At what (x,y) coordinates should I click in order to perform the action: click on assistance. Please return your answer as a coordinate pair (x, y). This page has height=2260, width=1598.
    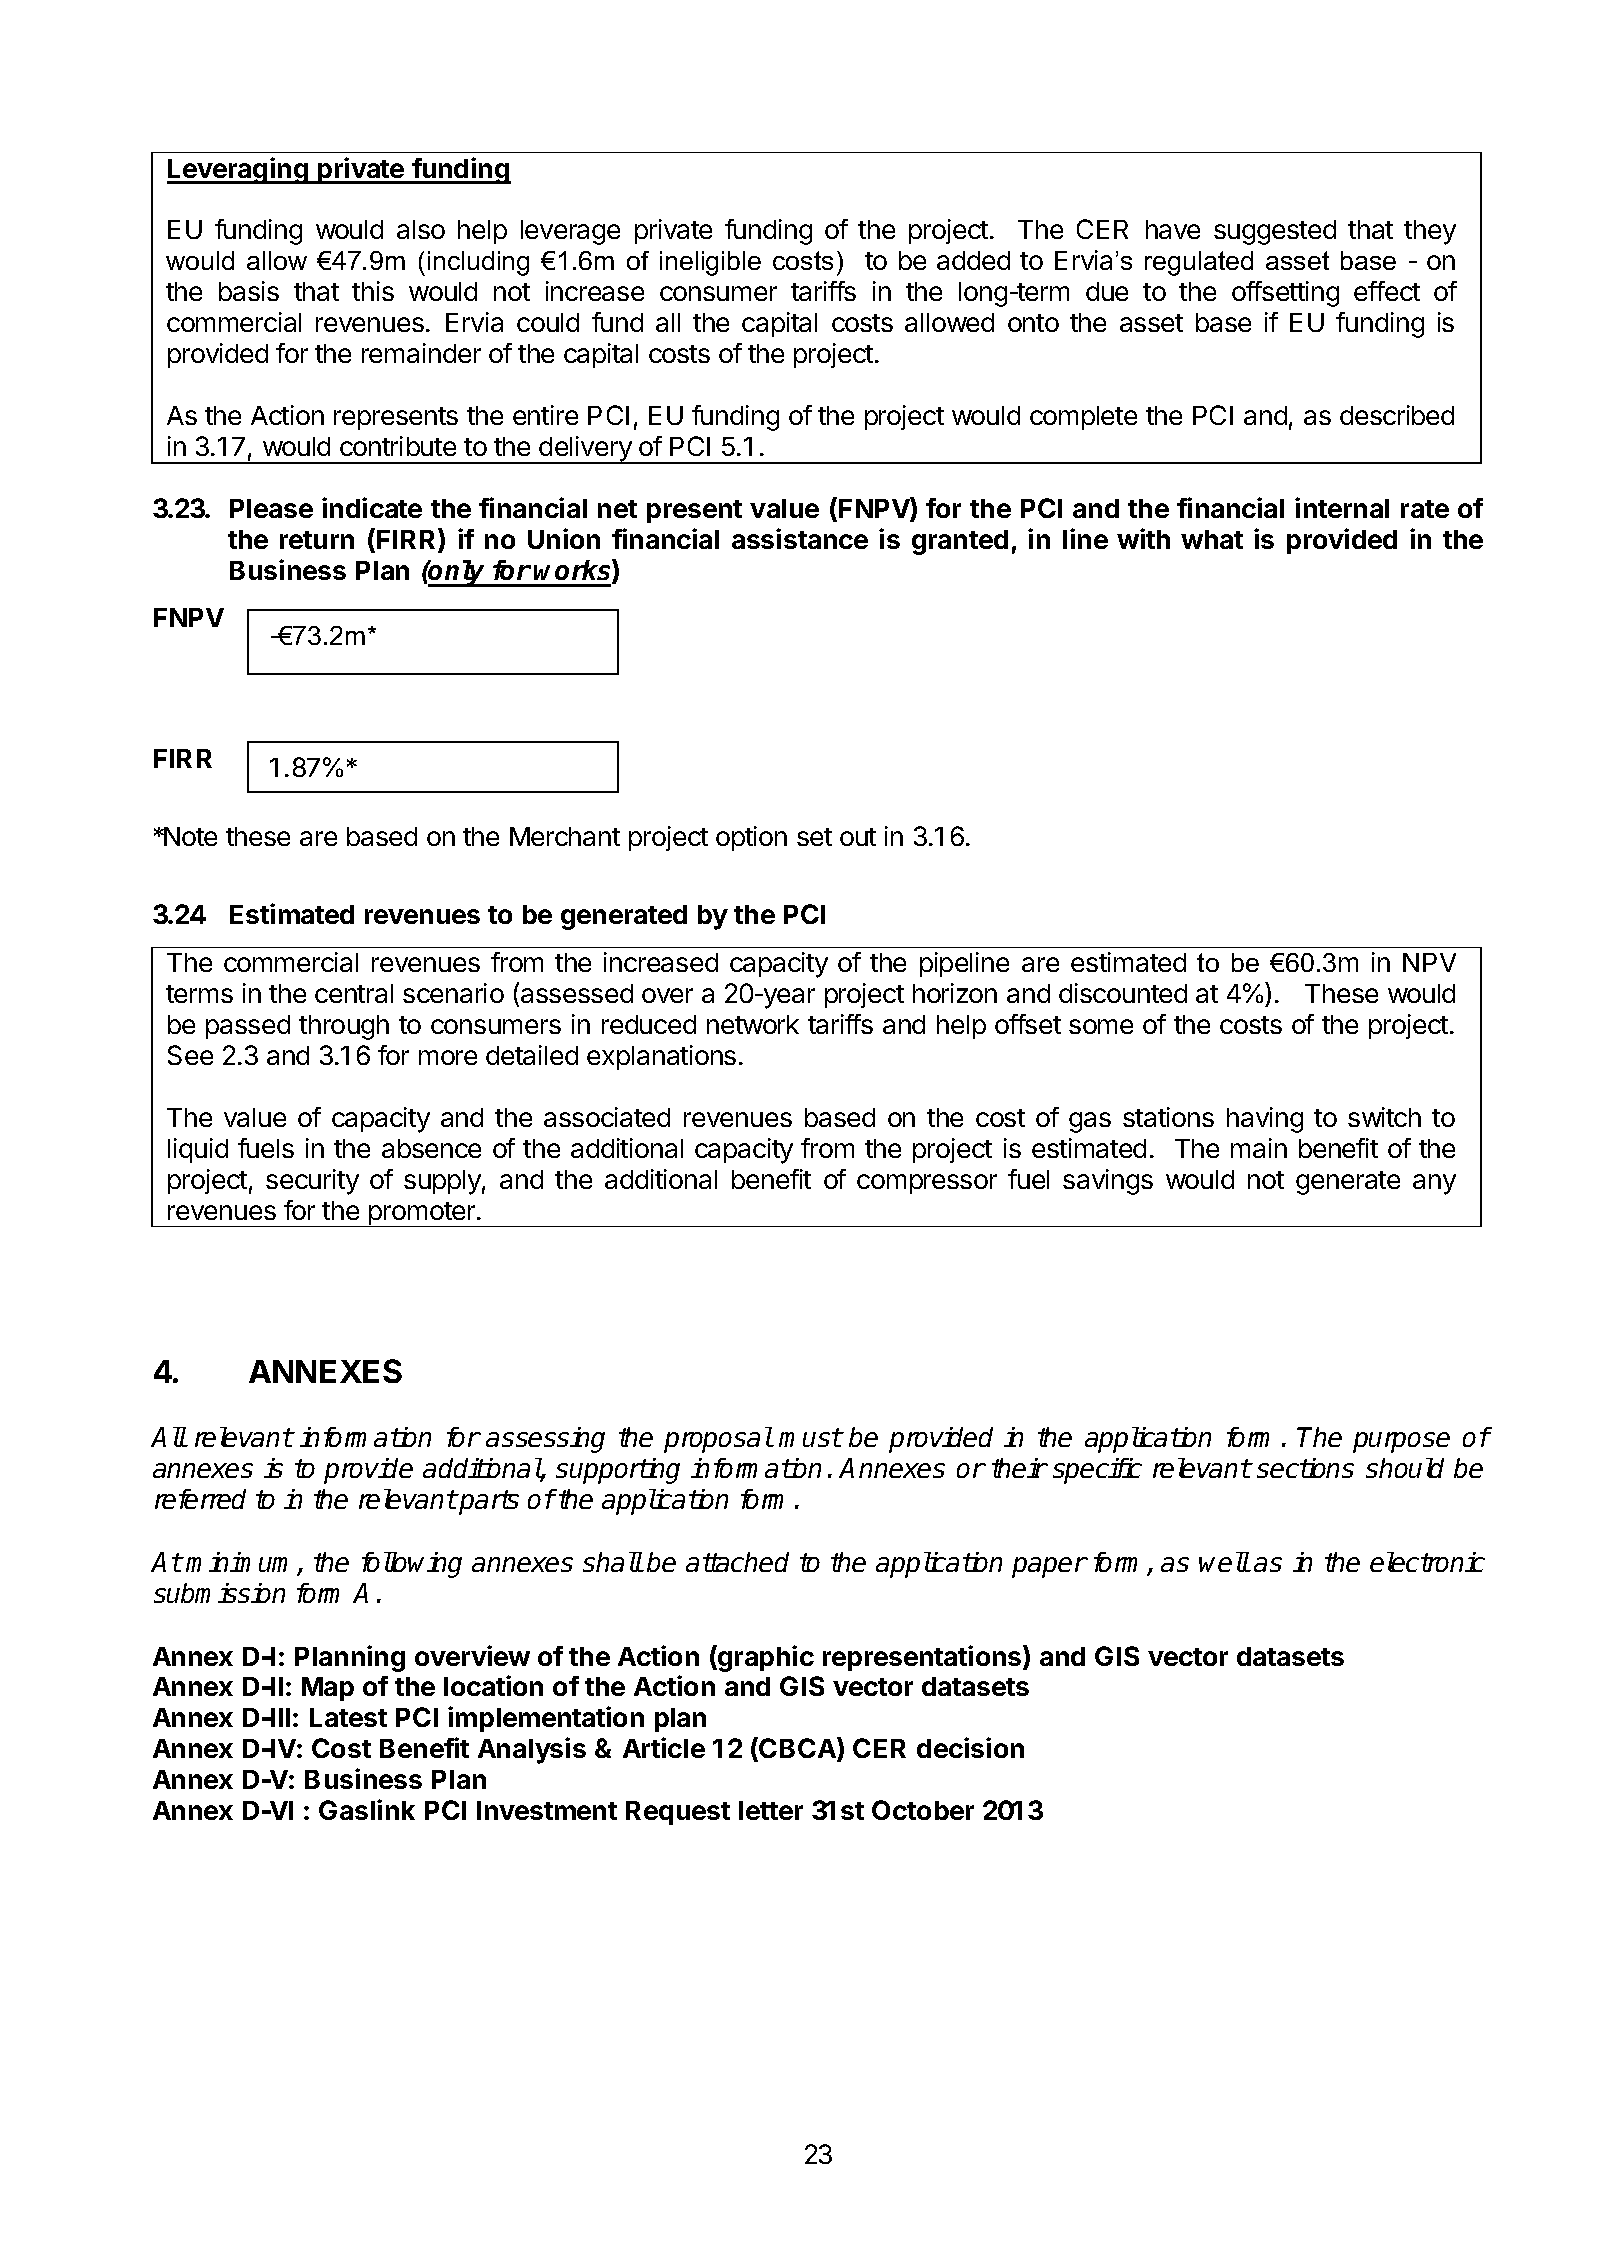
    Looking at the image, I should click on (800, 538).
